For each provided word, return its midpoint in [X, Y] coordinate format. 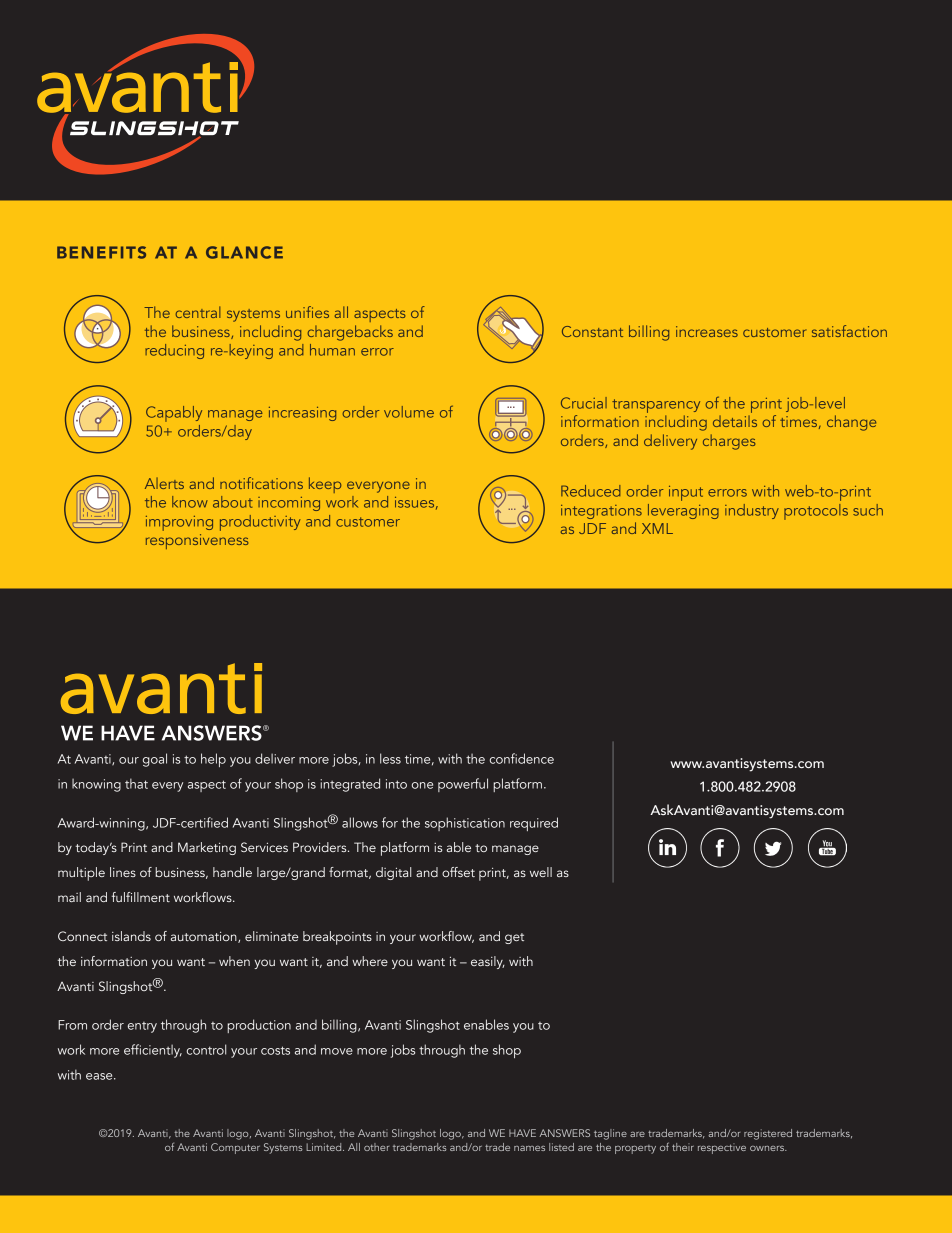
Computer [235, 1148]
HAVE [522, 1133]
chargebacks [350, 333]
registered [768, 1134]
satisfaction [849, 331]
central [198, 312]
